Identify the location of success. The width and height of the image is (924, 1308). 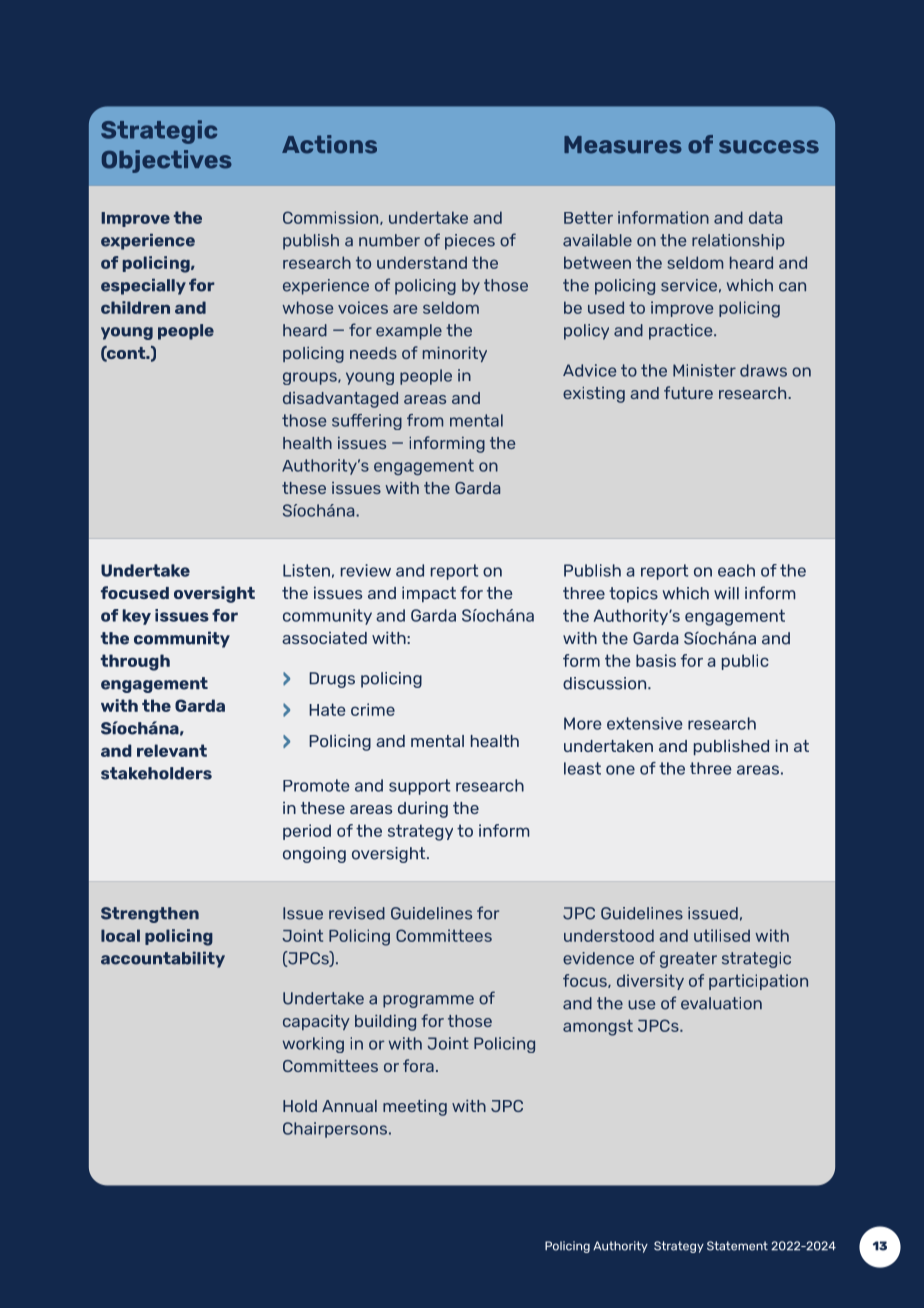
(769, 147).
